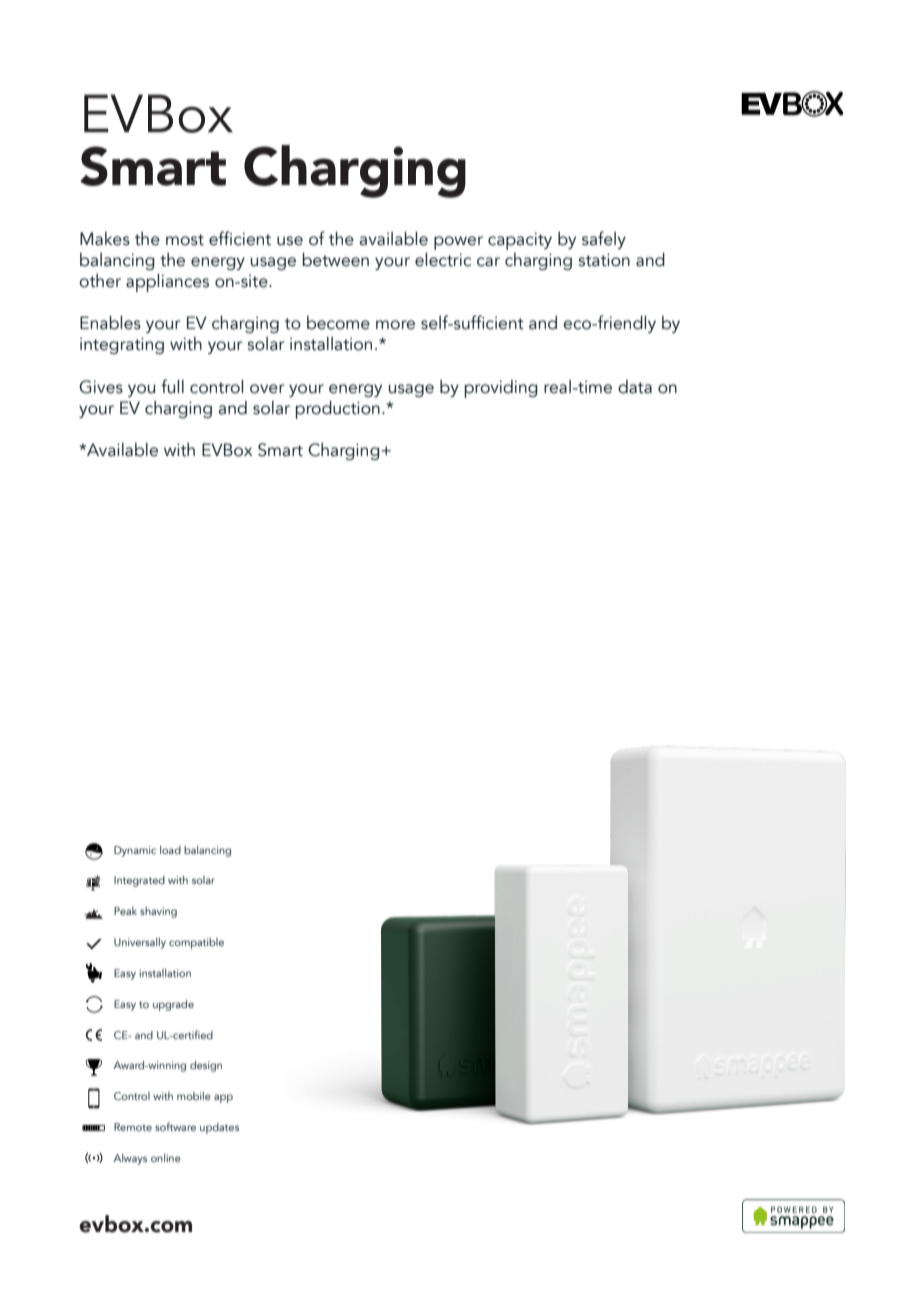 The height and width of the image is (1311, 924). Describe the element at coordinates (338, 409) in the image. I see `production` at that location.
